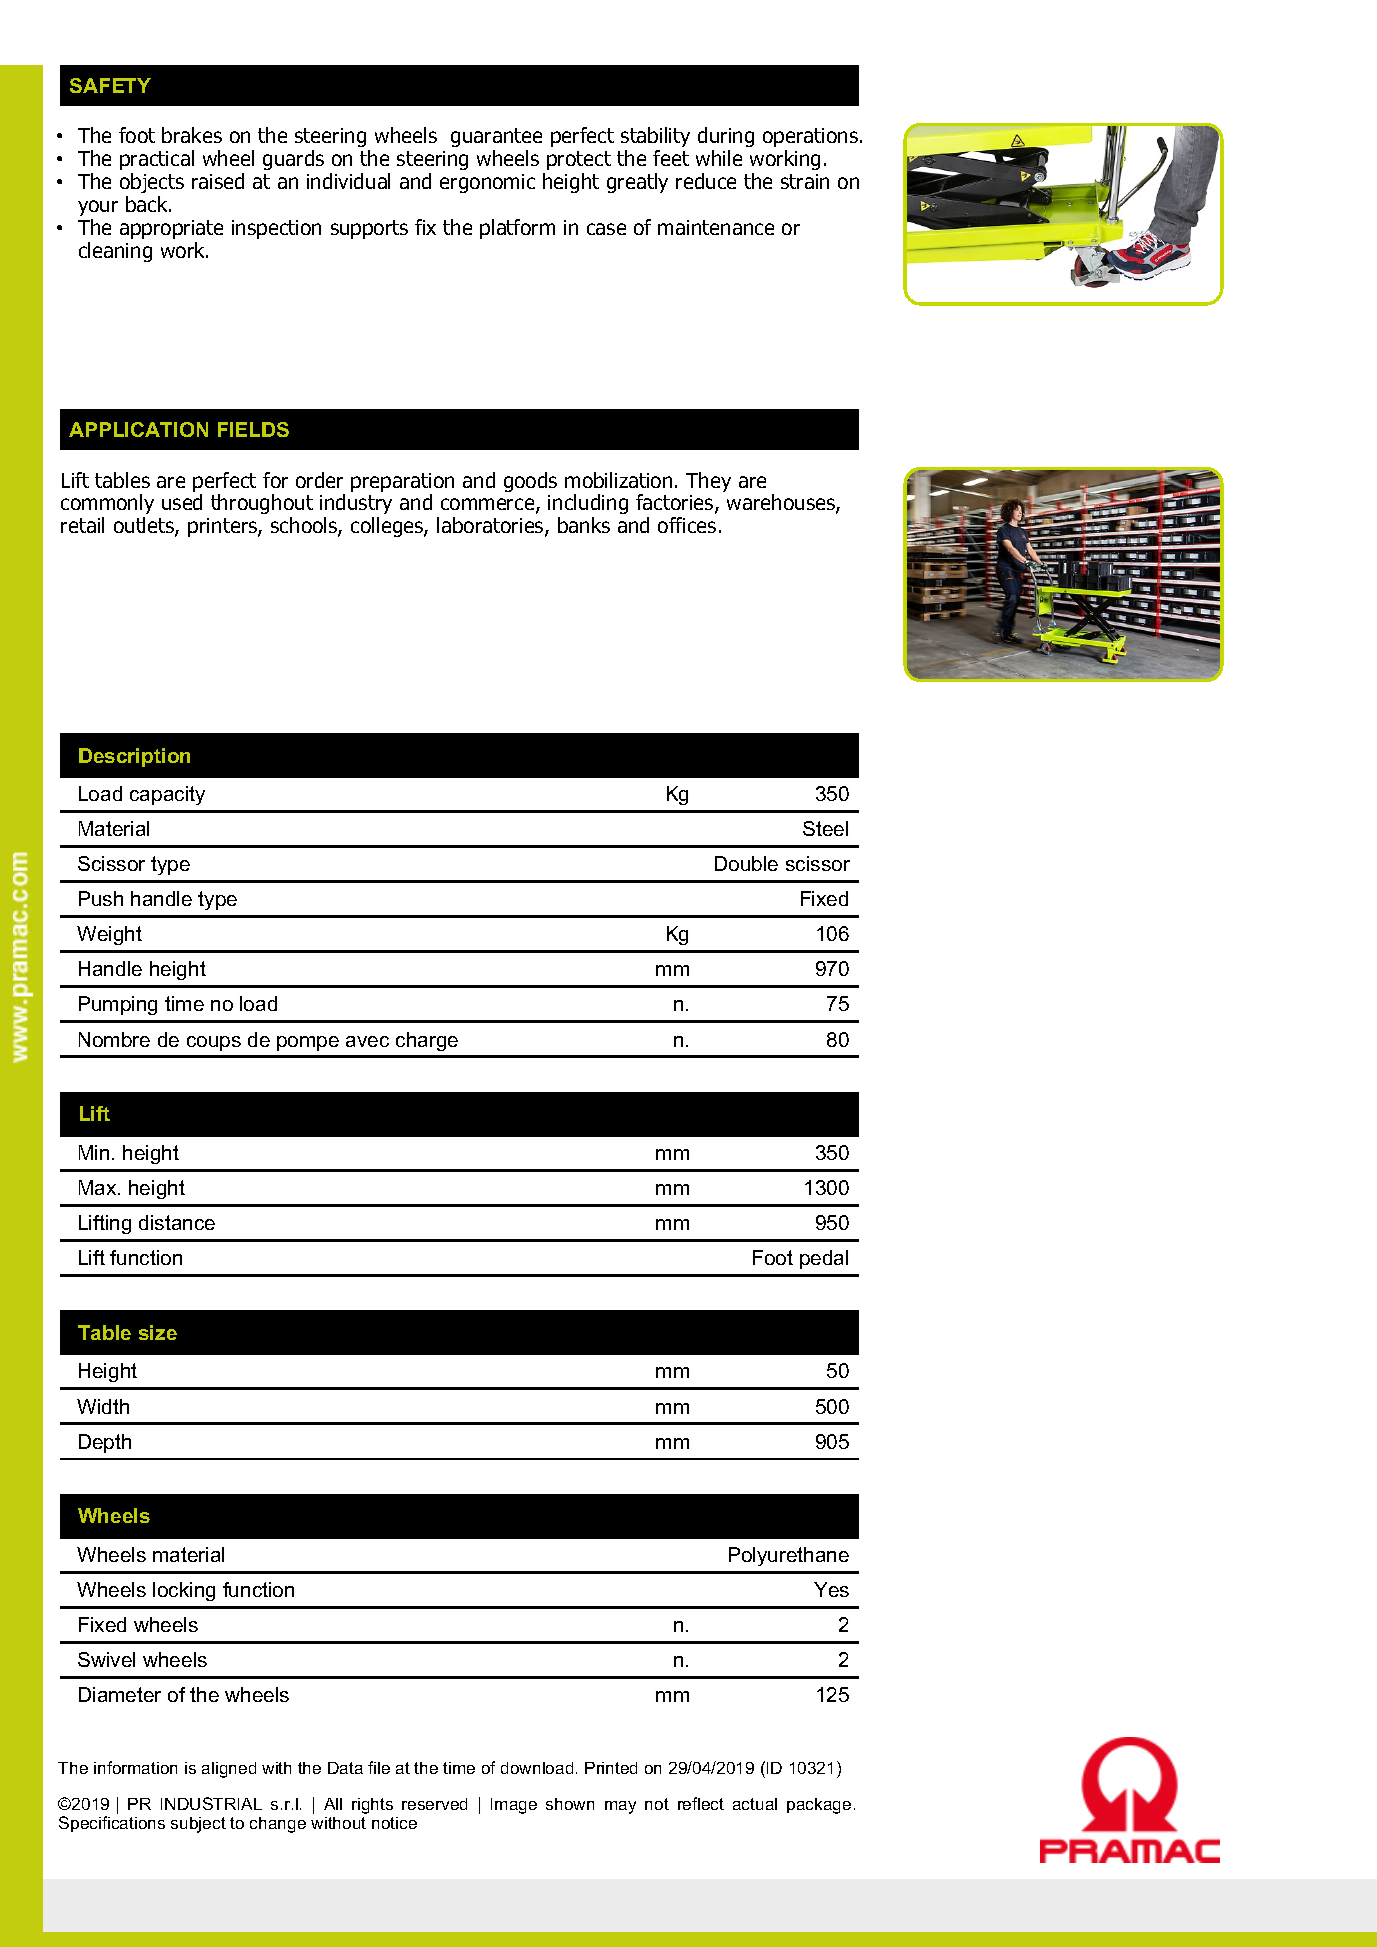 This screenshot has width=1377, height=1947. What do you see at coordinates (824, 1259) in the screenshot?
I see `pedal` at bounding box center [824, 1259].
